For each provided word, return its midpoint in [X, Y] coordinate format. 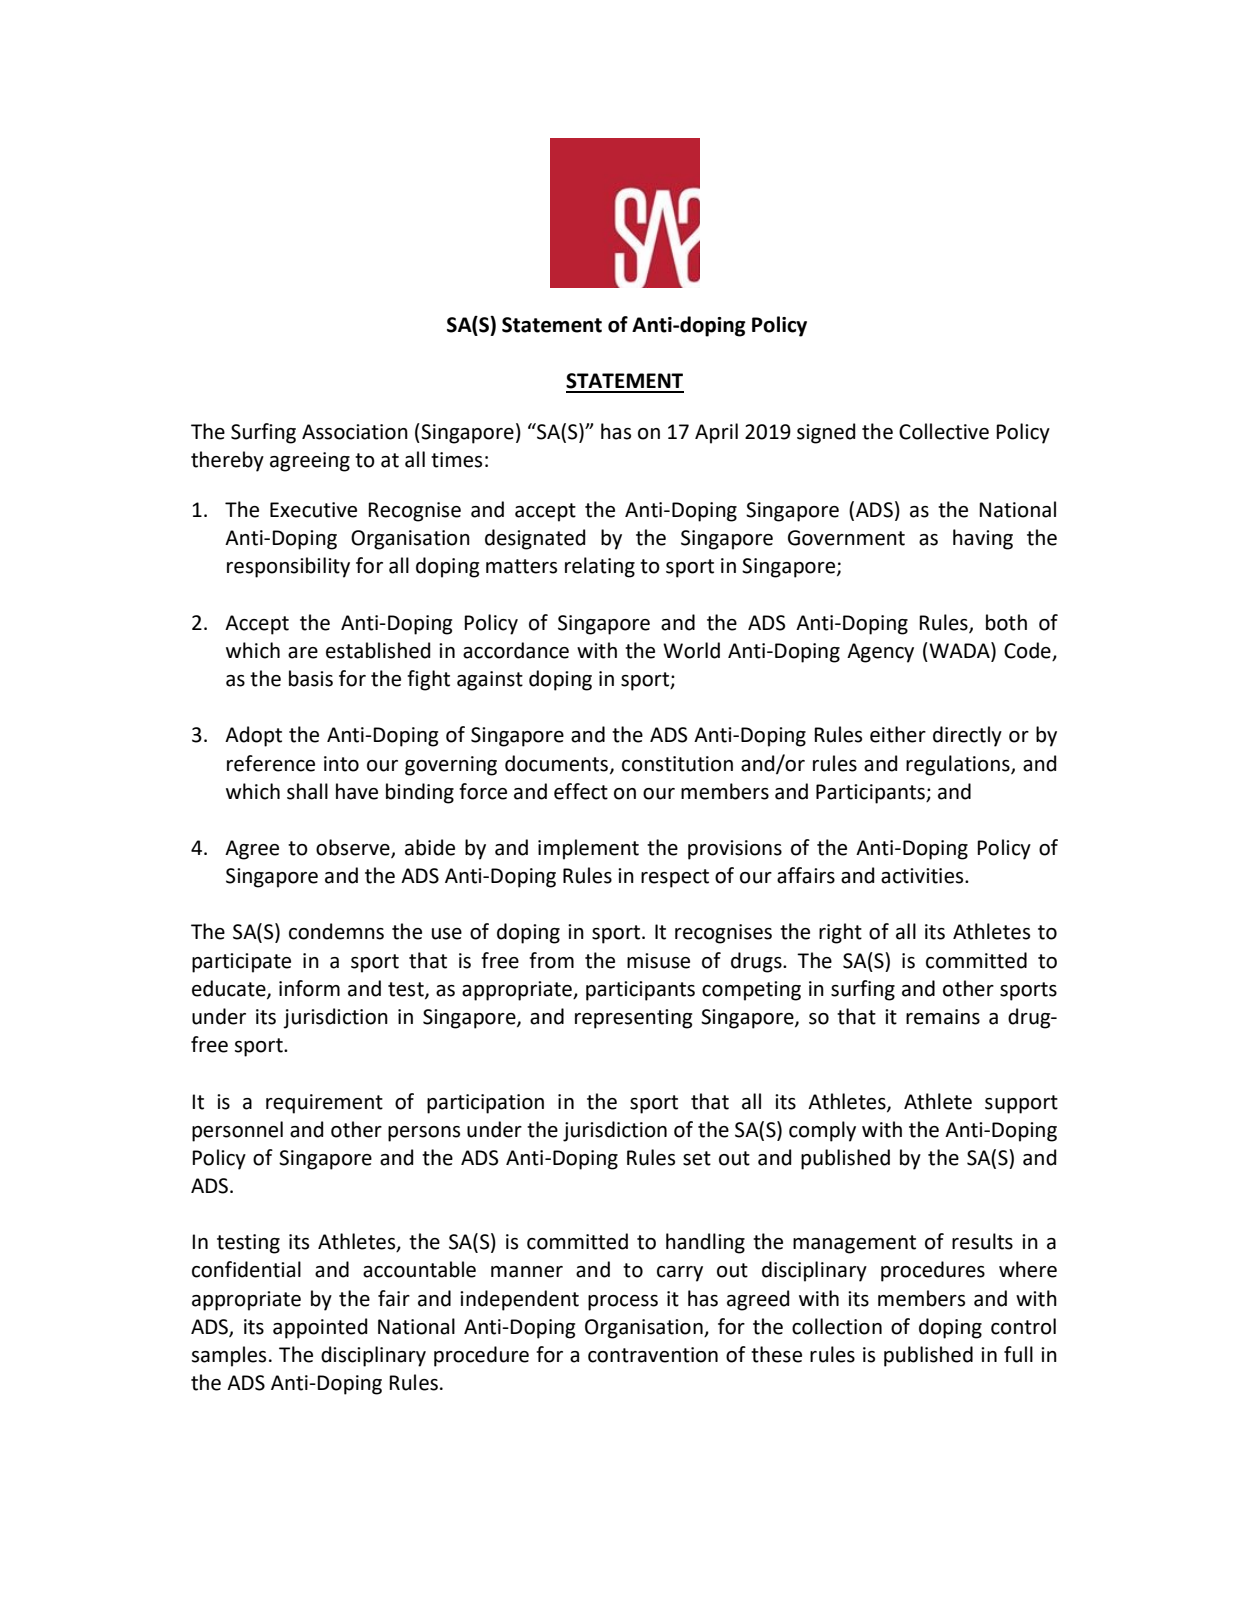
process [623, 1303]
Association [355, 432]
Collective [944, 431]
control [1023, 1326]
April [716, 433]
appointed [320, 1328]
